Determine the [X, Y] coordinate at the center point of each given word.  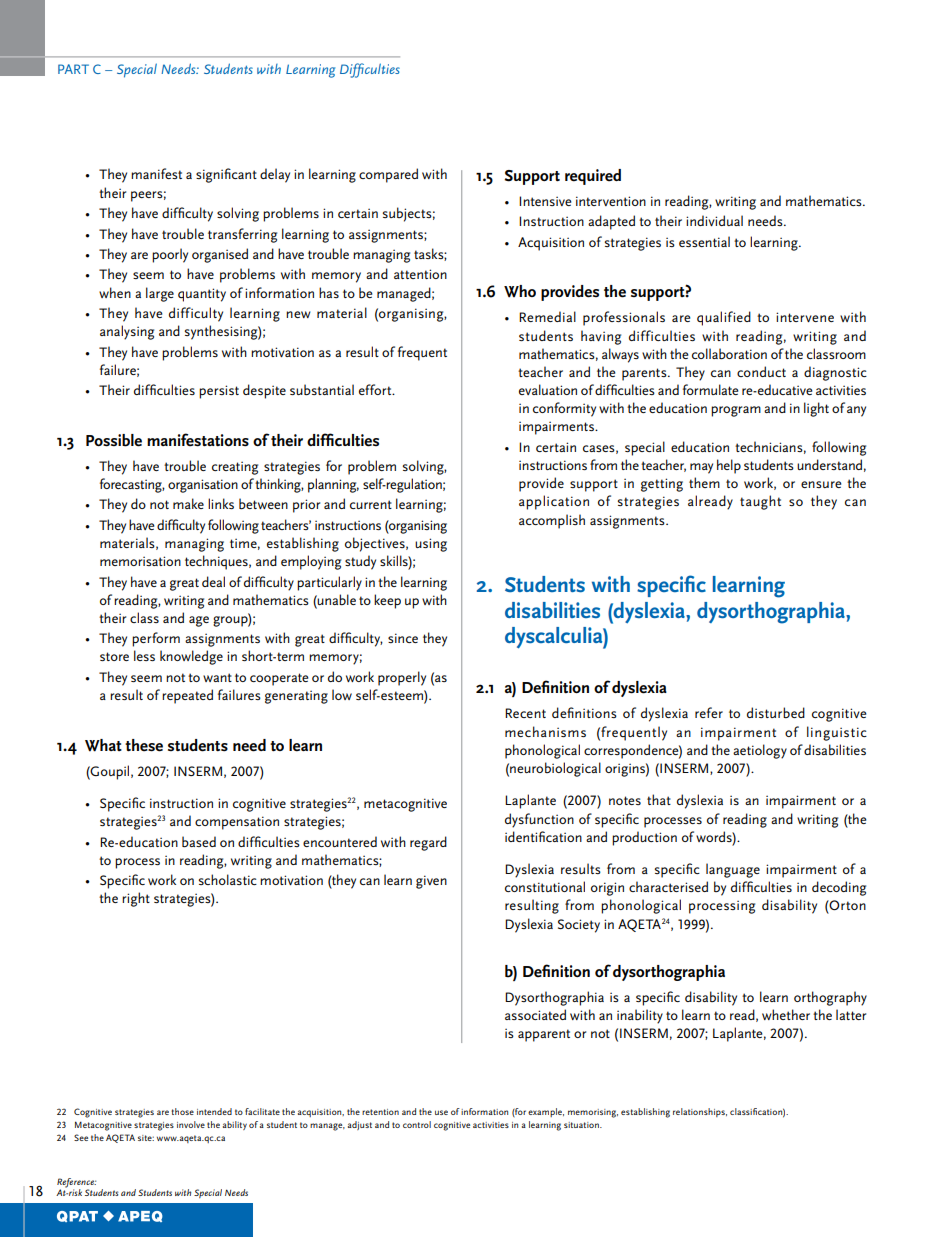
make [188, 503]
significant [226, 175]
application [554, 502]
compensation [237, 823]
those [182, 1111]
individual [714, 220]
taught [760, 502]
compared [388, 175]
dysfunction [539, 820]
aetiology [760, 751]
